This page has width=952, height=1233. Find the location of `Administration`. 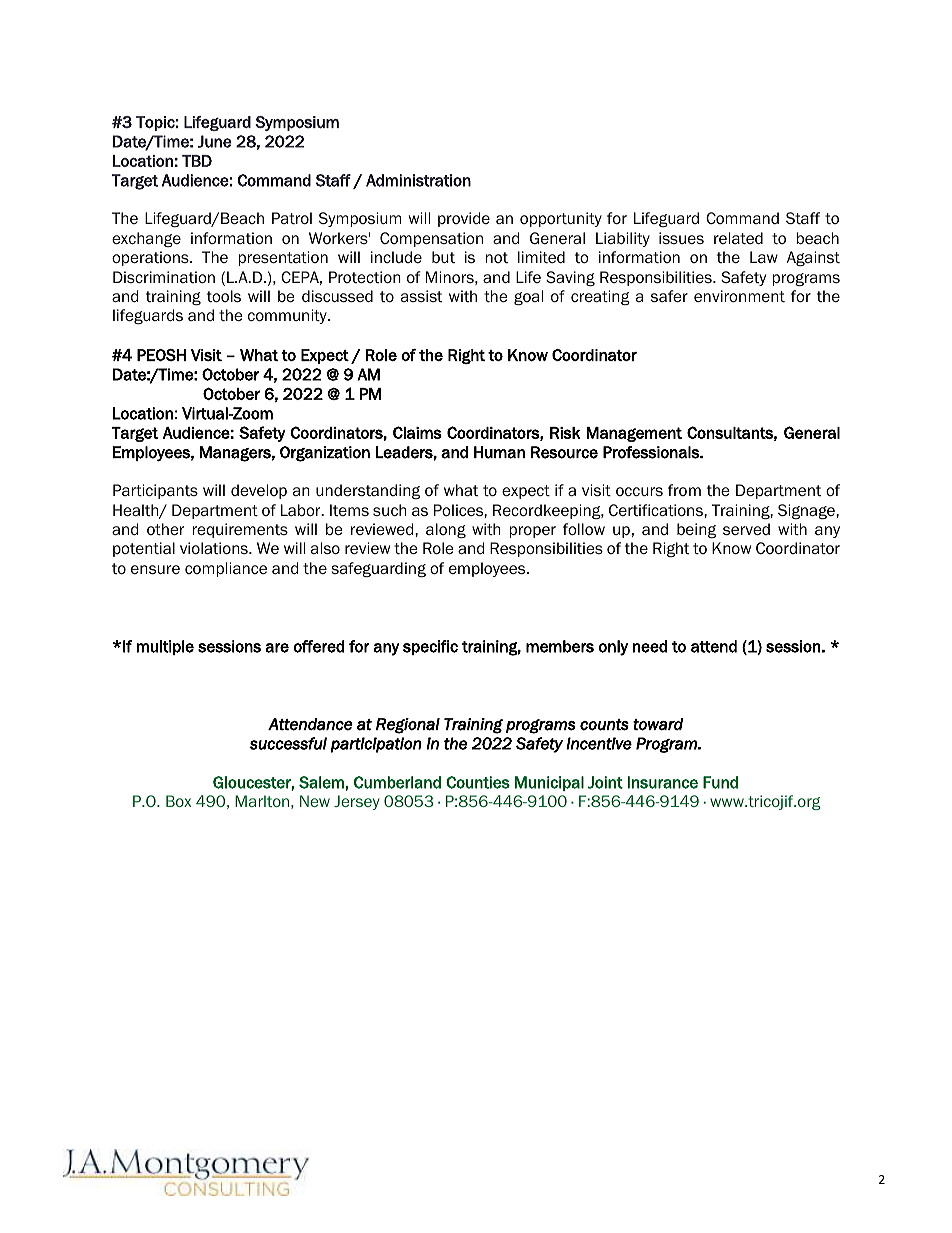

Administration is located at coordinates (418, 180).
